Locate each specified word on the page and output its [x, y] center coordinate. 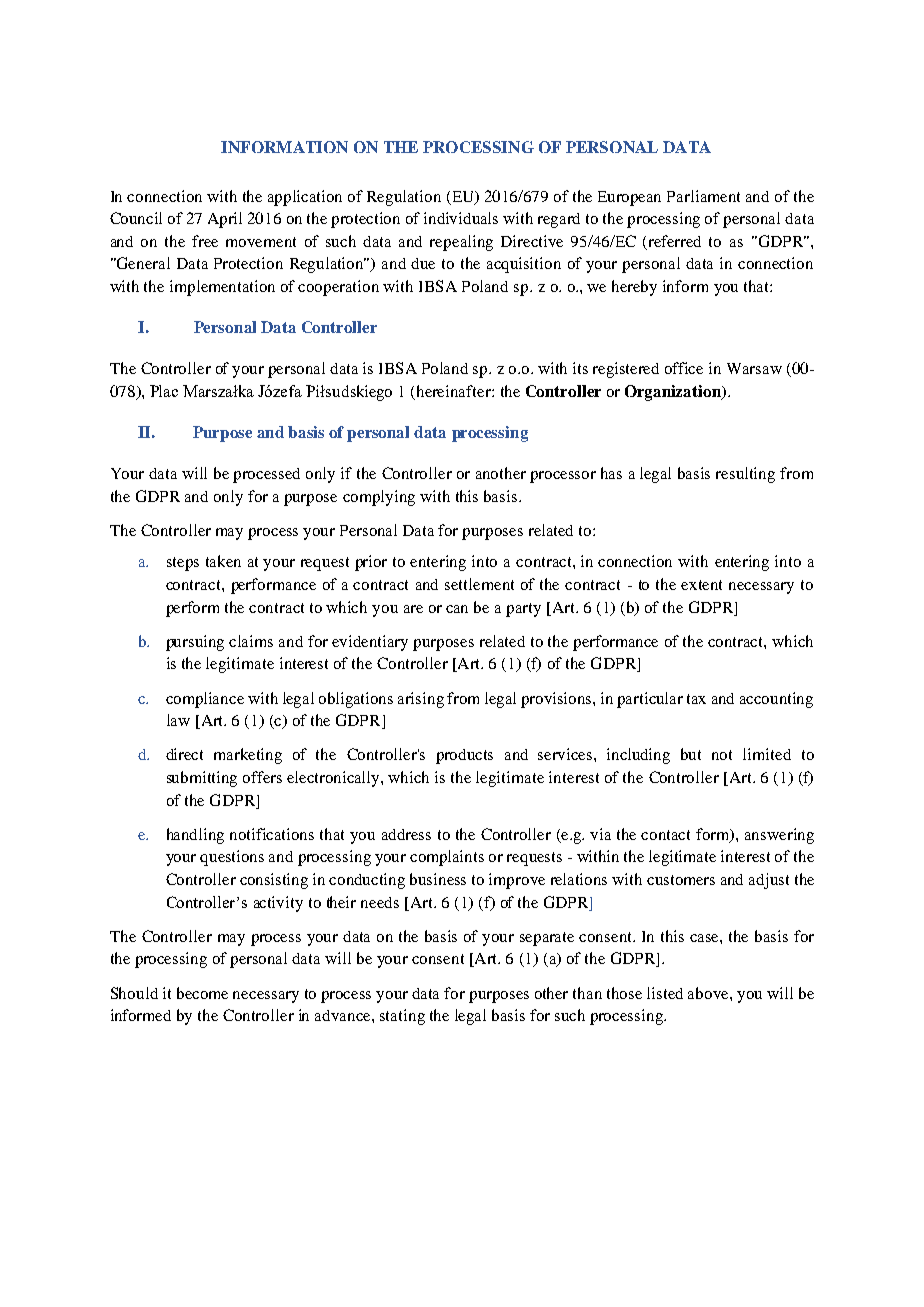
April [225, 220]
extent [701, 585]
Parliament [703, 196]
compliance [205, 700]
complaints [447, 858]
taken [223, 561]
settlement [479, 584]
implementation [222, 288]
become [202, 993]
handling [195, 836]
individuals [461, 218]
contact [665, 835]
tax [696, 699]
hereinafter [455, 391]
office [684, 368]
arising [421, 700]
